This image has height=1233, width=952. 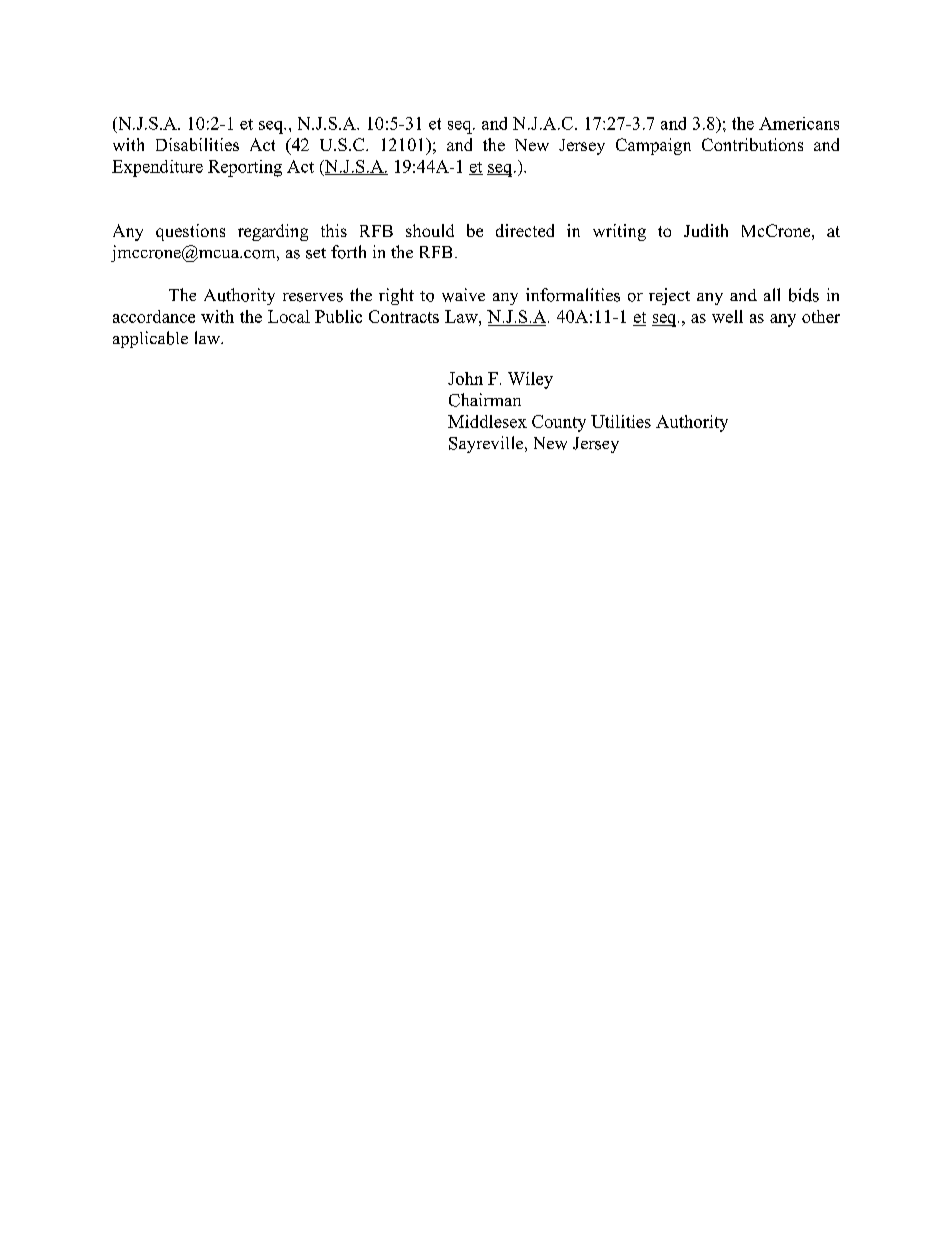 What do you see at coordinates (463, 295) in the image?
I see `waive` at bounding box center [463, 295].
